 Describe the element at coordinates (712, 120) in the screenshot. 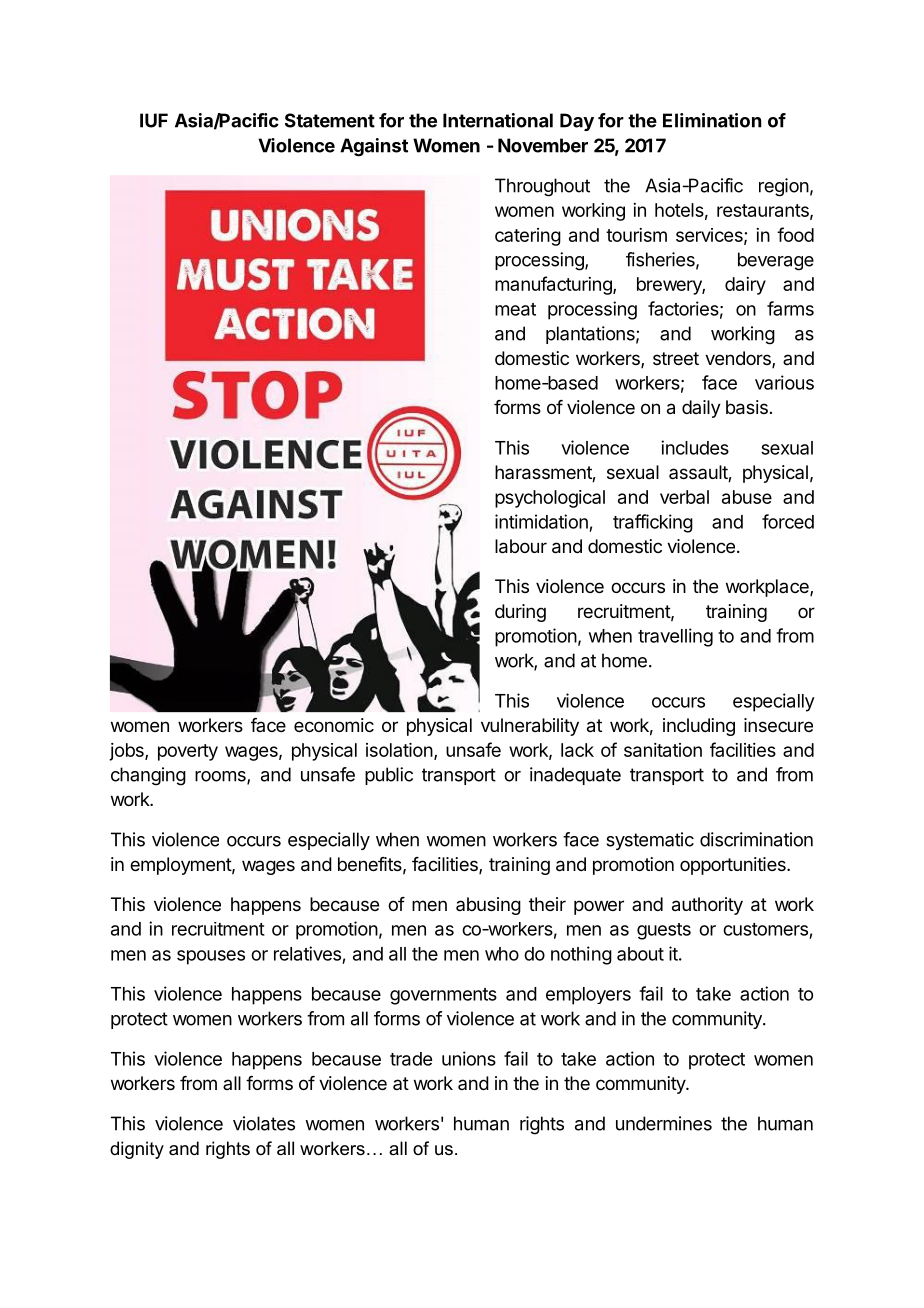

I see `Elimination` at that location.
